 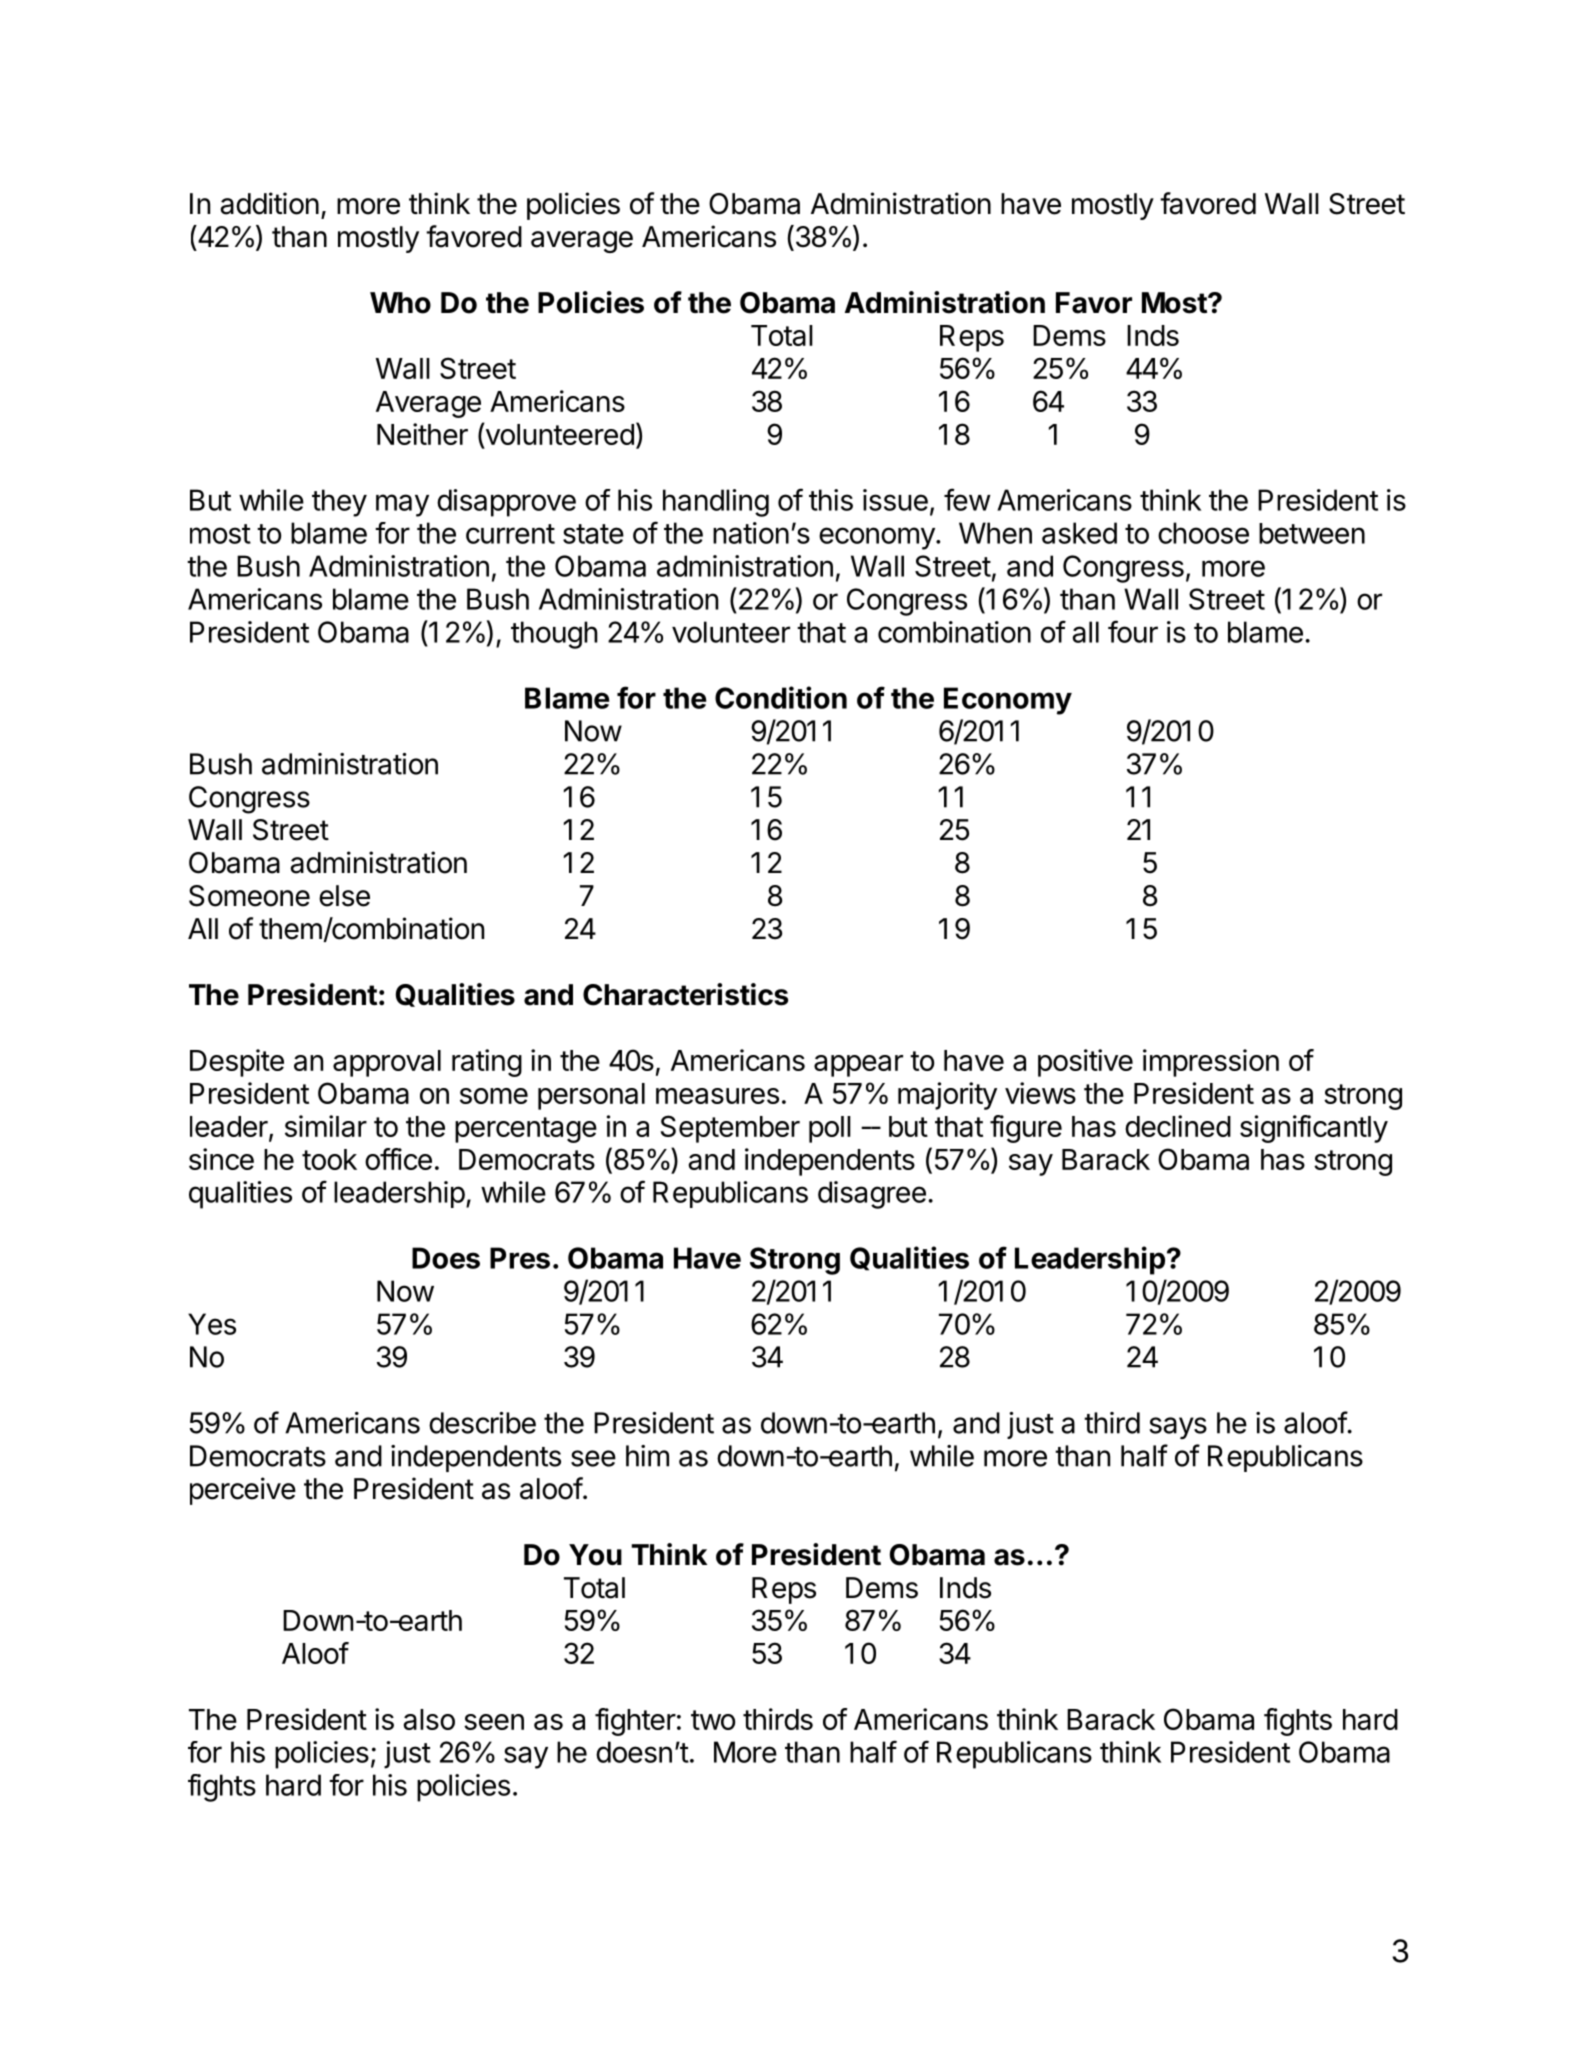 I want to click on took, so click(x=329, y=1159).
